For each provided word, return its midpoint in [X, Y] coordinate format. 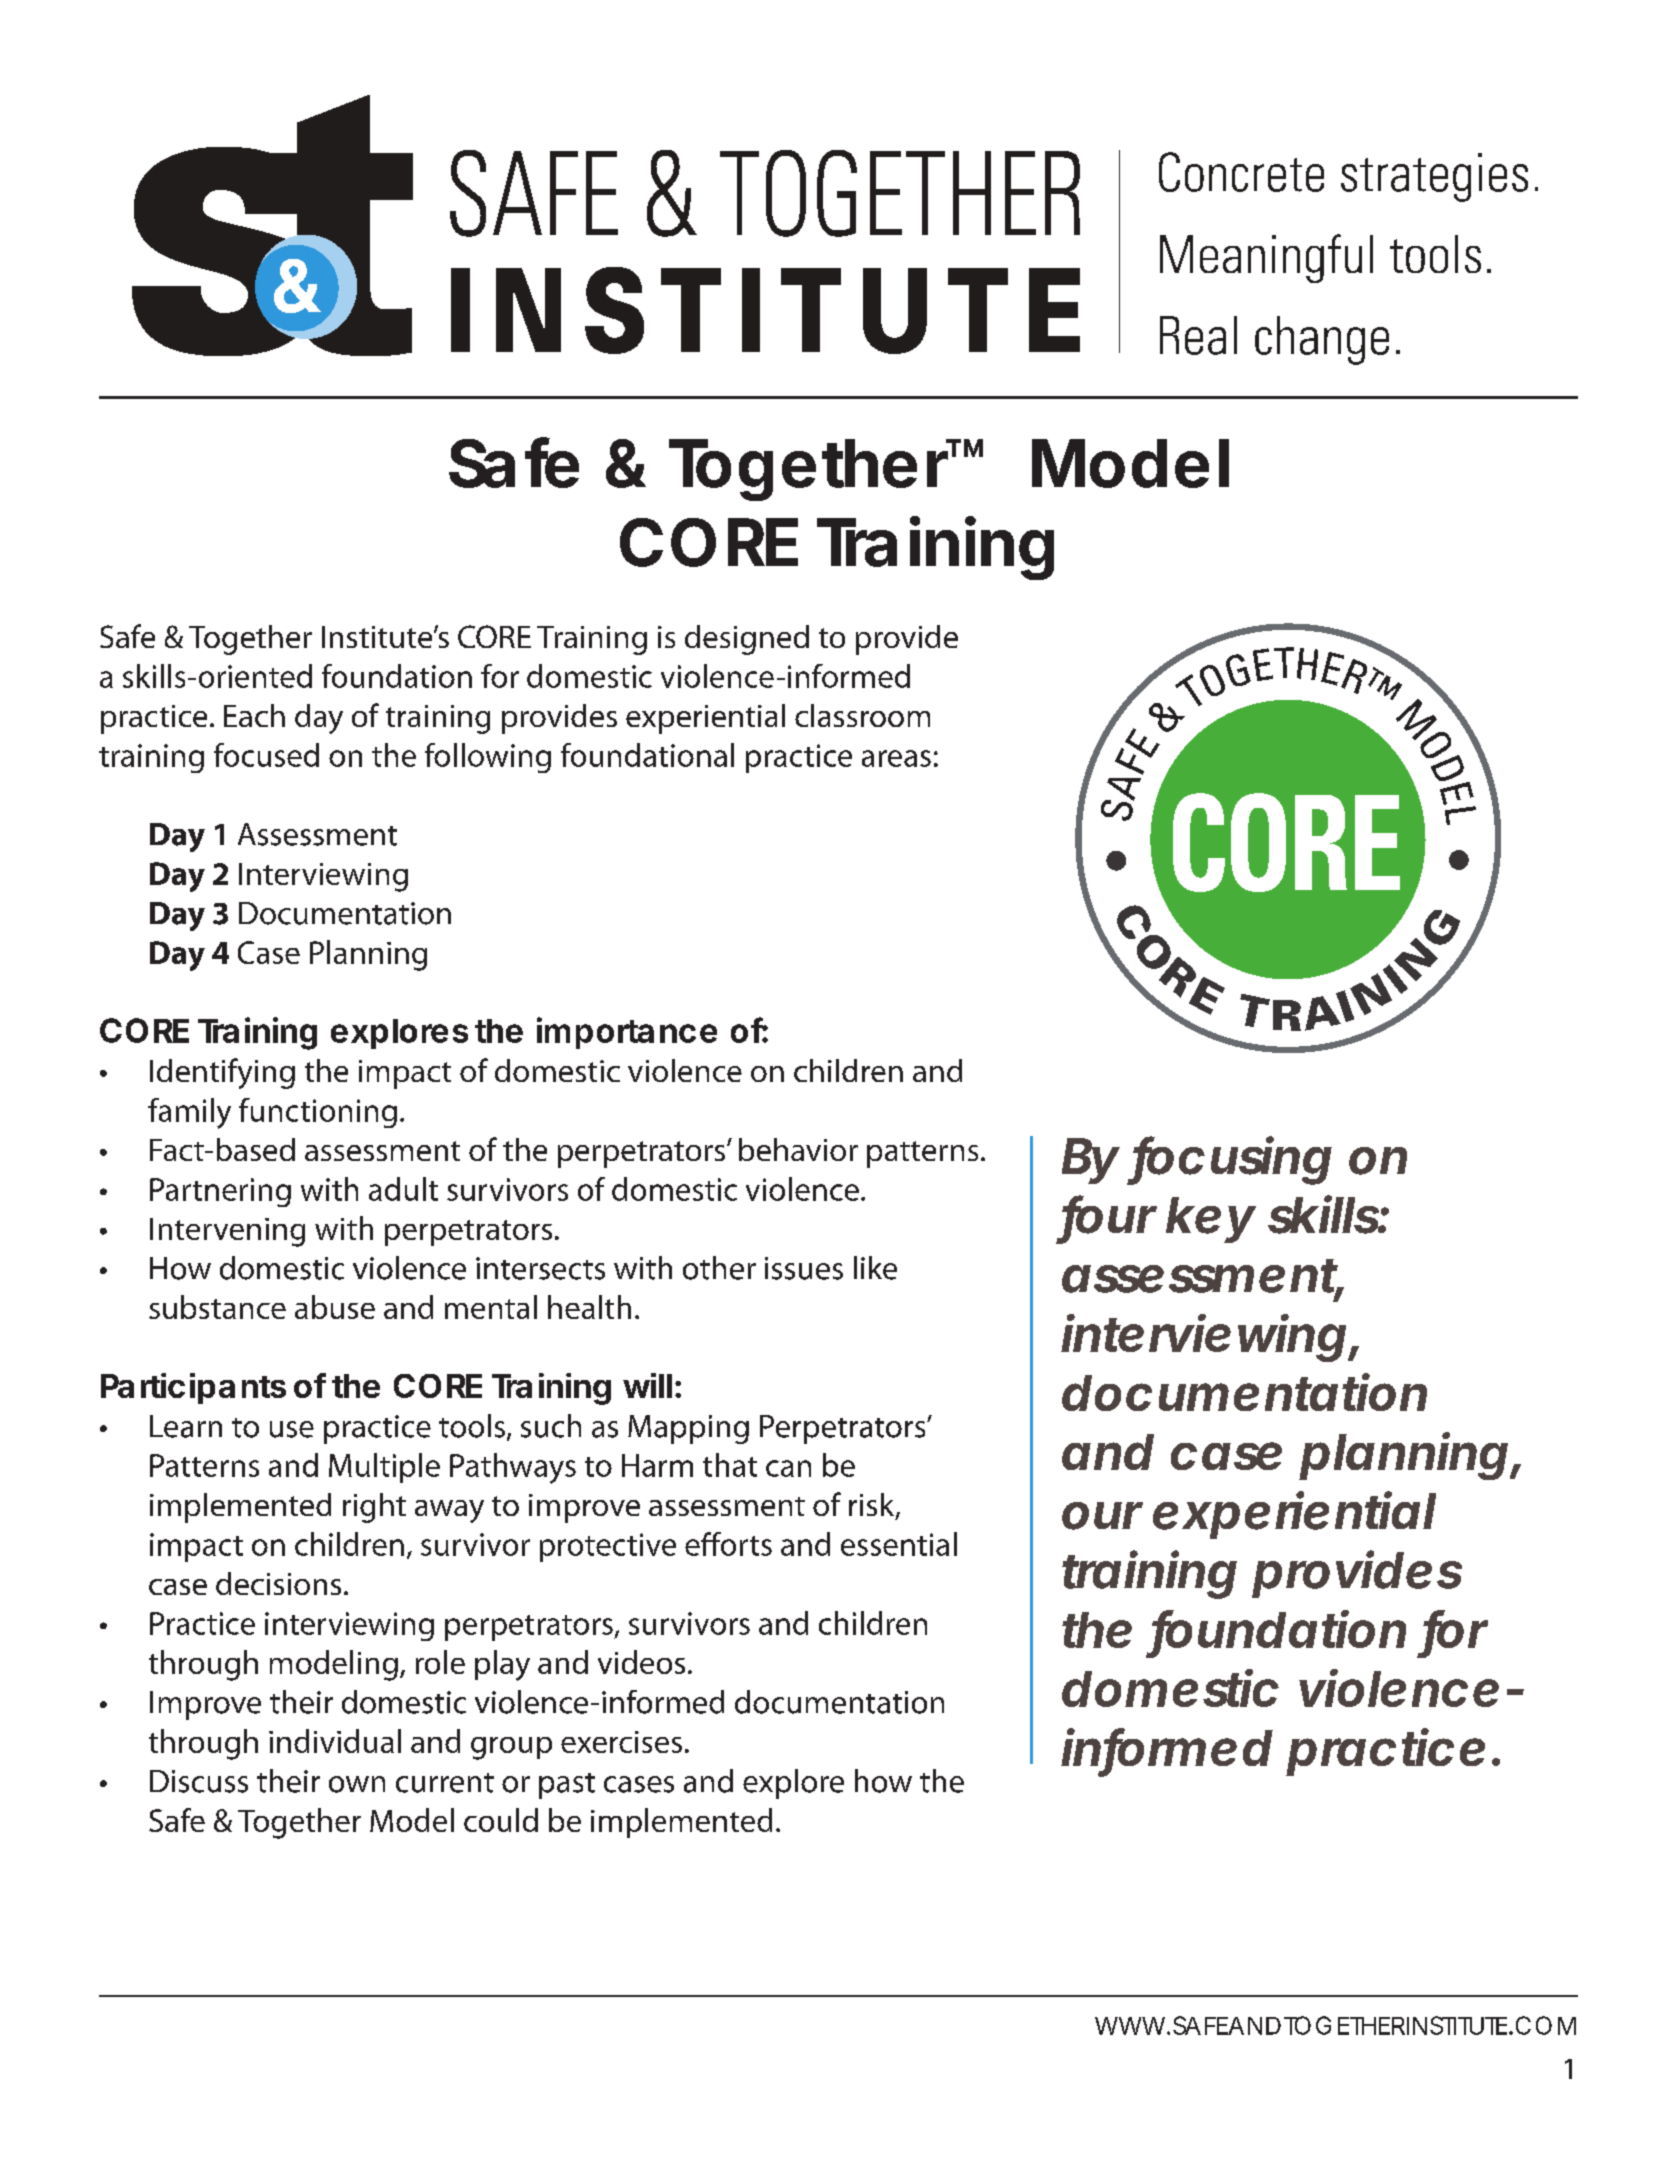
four [1109, 1215]
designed [747, 640]
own [357, 1784]
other [719, 1268]
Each [254, 715]
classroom [862, 715]
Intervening [227, 1232]
